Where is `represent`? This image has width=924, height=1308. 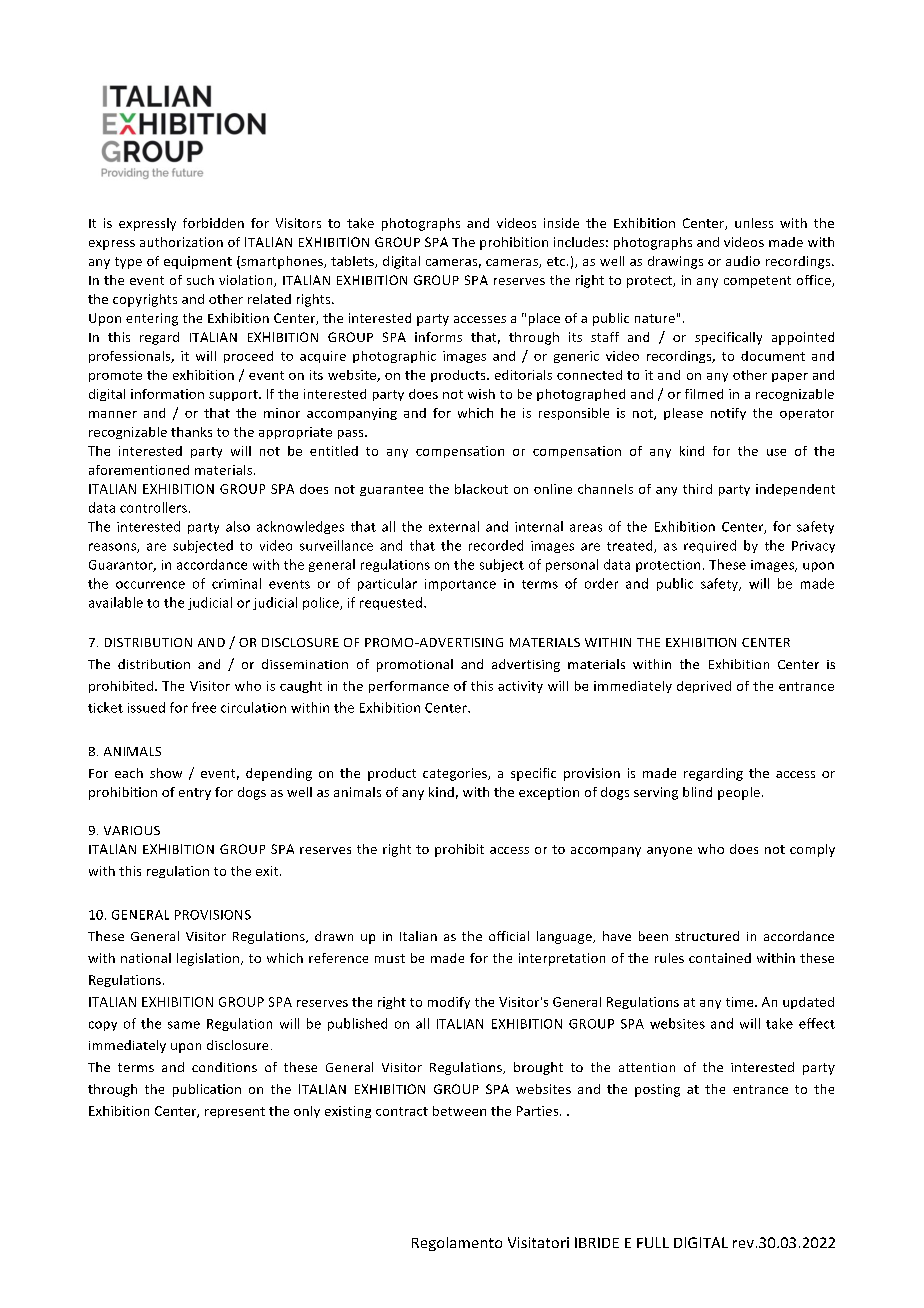
represent is located at coordinates (235, 1112).
